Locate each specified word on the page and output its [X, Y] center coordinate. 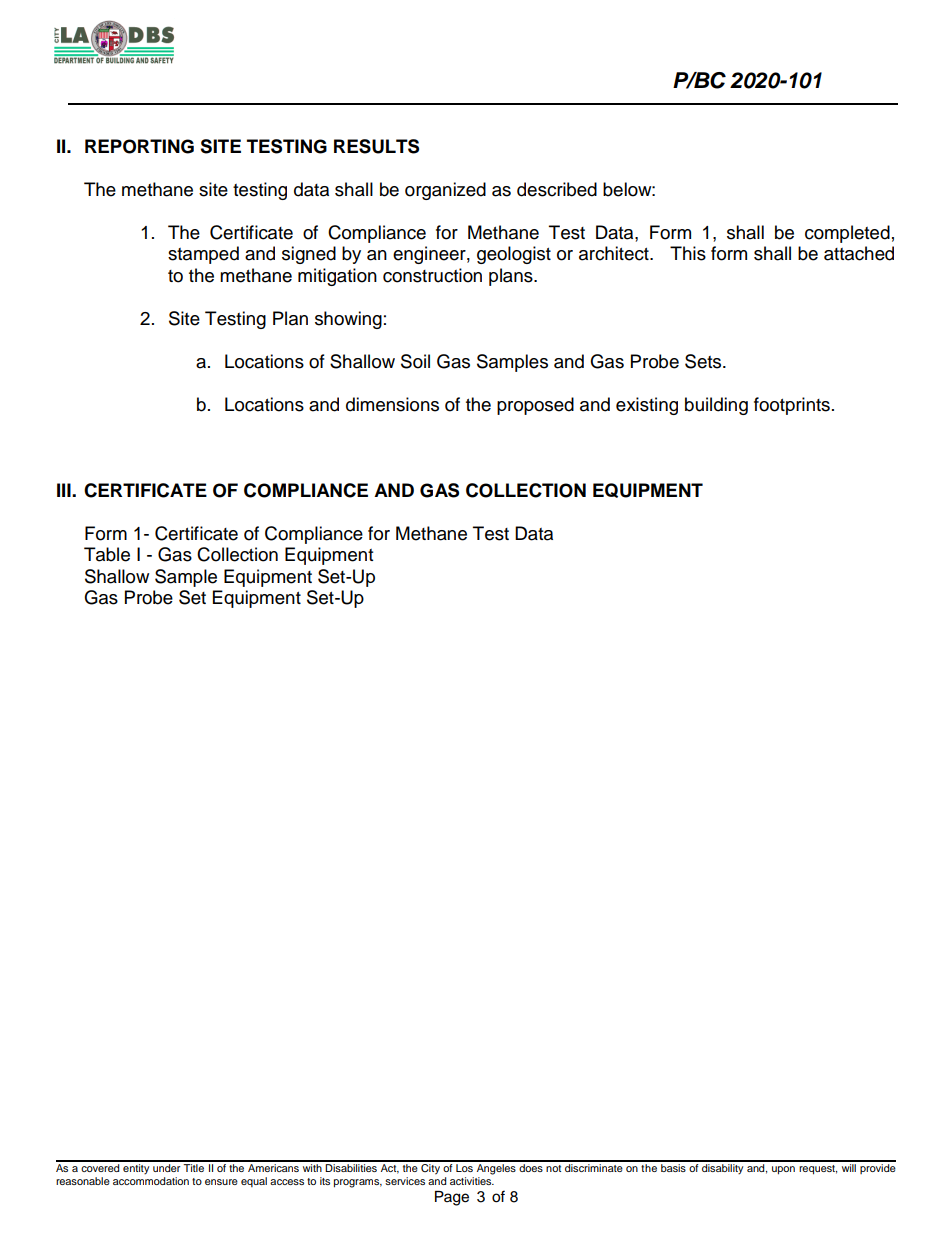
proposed [535, 406]
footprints [792, 406]
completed [847, 234]
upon [783, 1170]
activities [472, 1181]
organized [445, 191]
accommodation [151, 1181]
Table [107, 554]
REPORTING [139, 146]
